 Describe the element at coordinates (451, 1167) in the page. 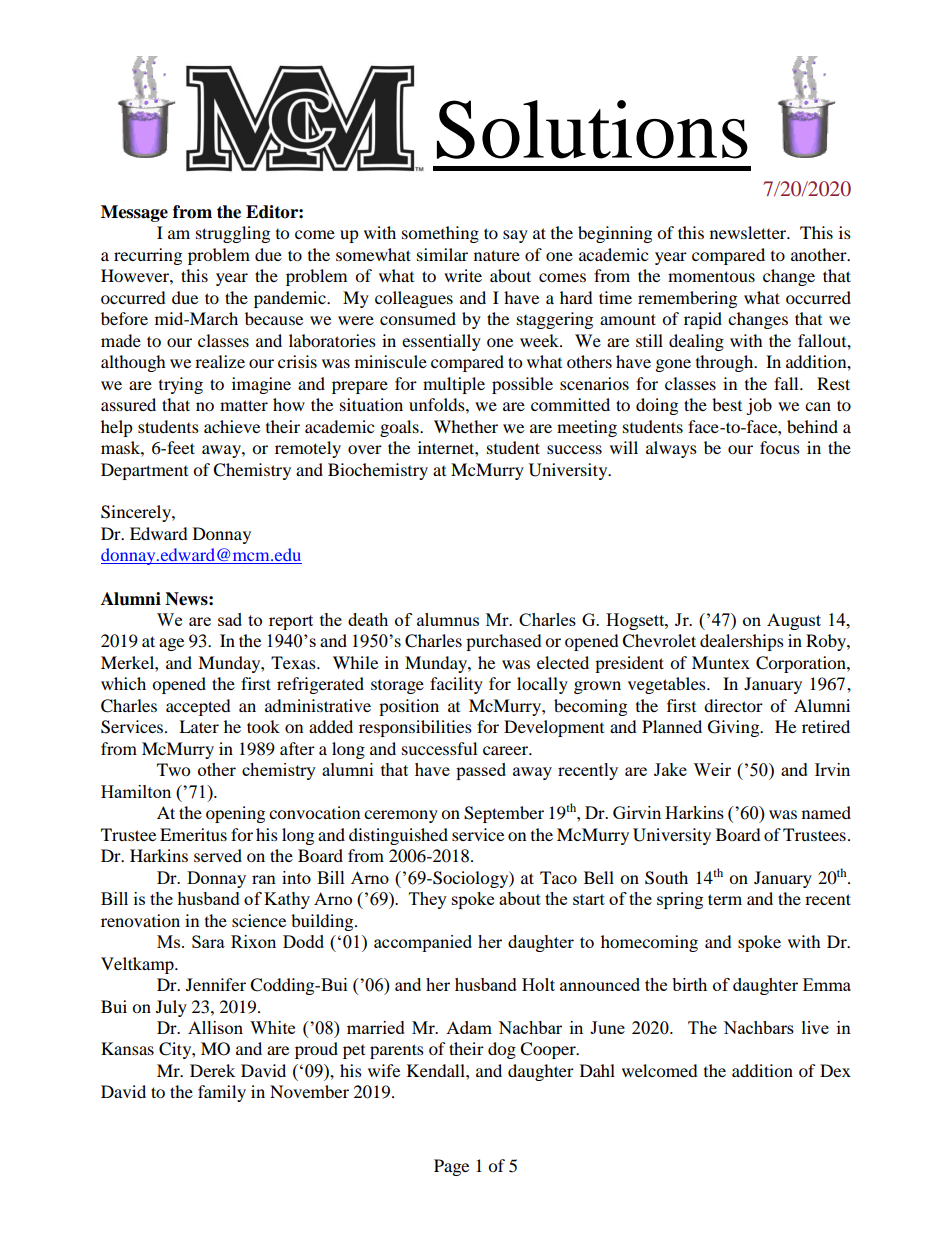

I see `Page` at that location.
